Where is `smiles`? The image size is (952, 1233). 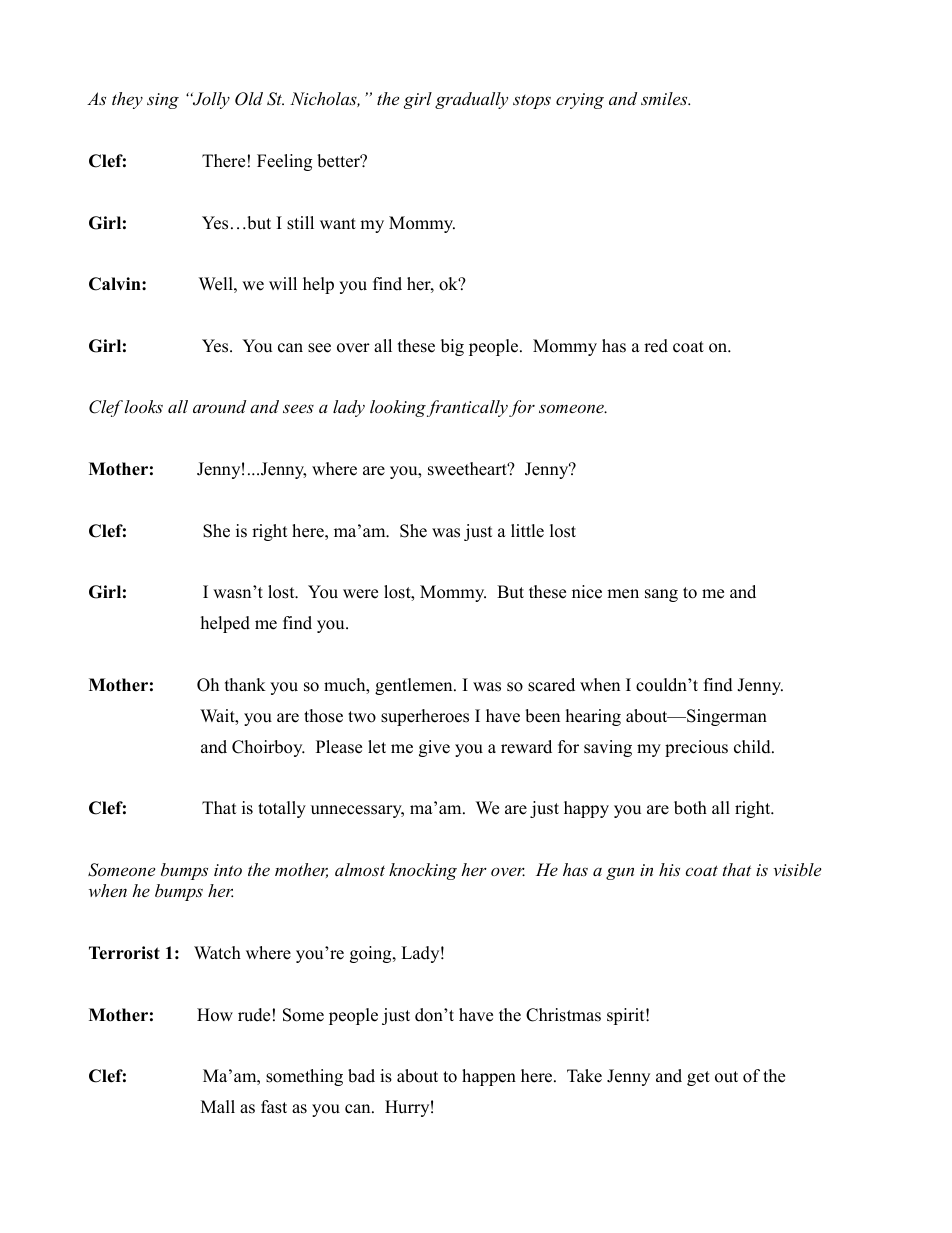 smiles is located at coordinates (665, 98).
